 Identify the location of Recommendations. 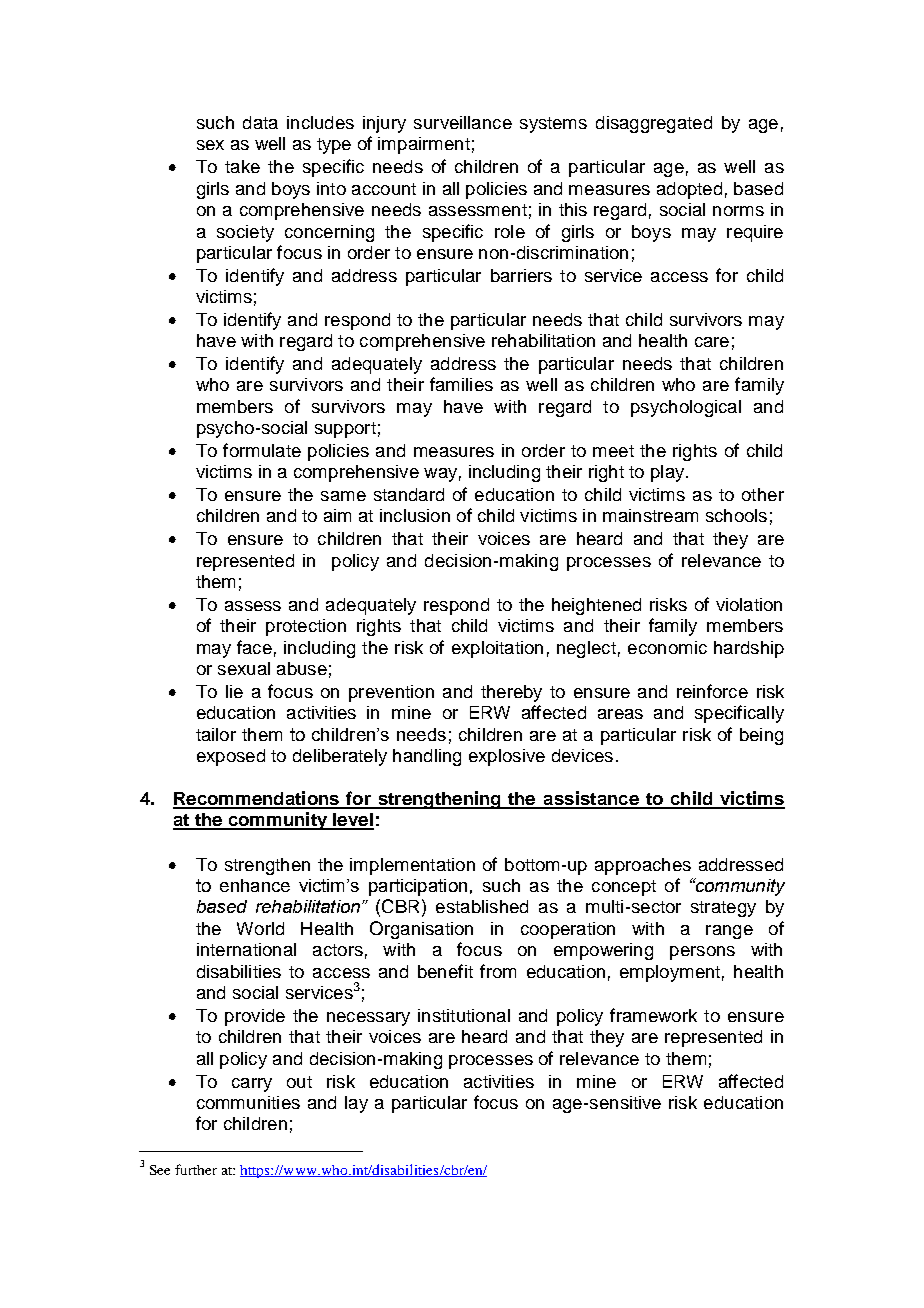
(257, 799).
